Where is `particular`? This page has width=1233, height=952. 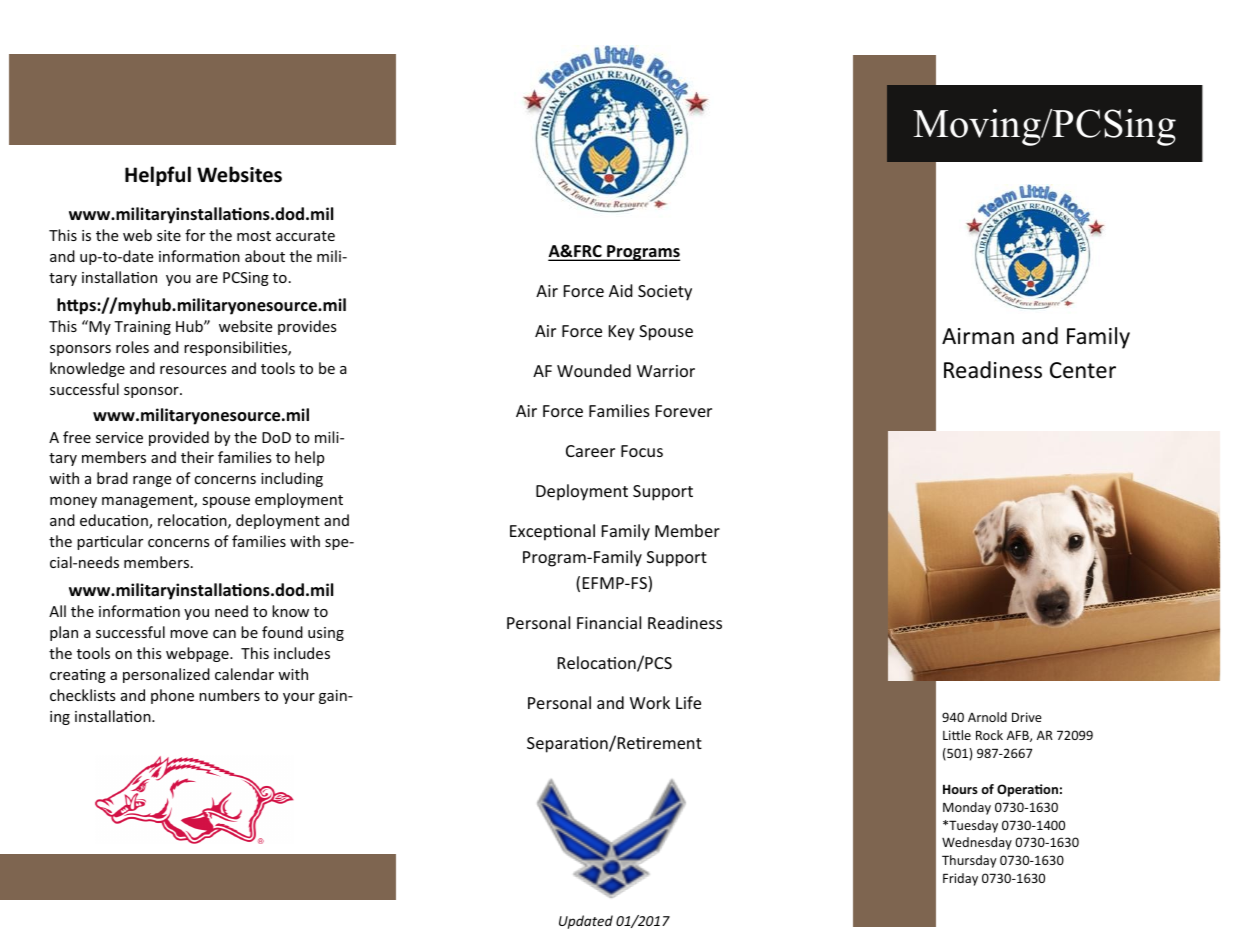 particular is located at coordinates (110, 542).
